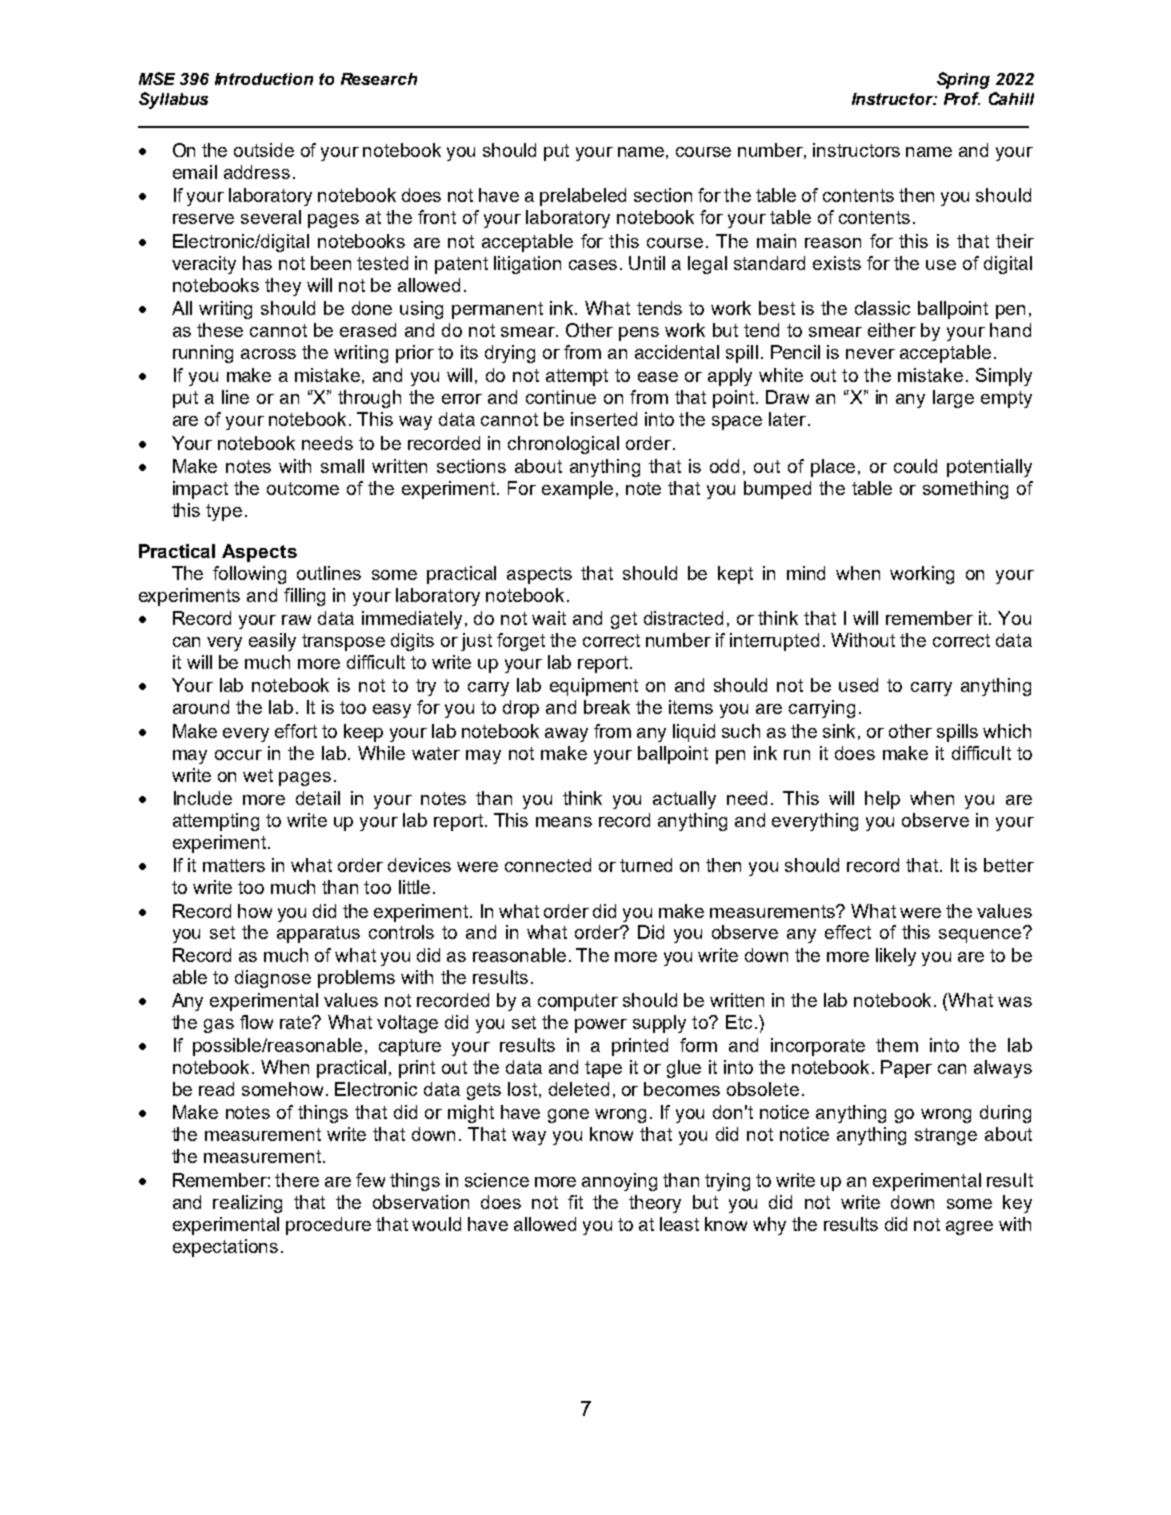  I want to click on Prof, so click(962, 98).
